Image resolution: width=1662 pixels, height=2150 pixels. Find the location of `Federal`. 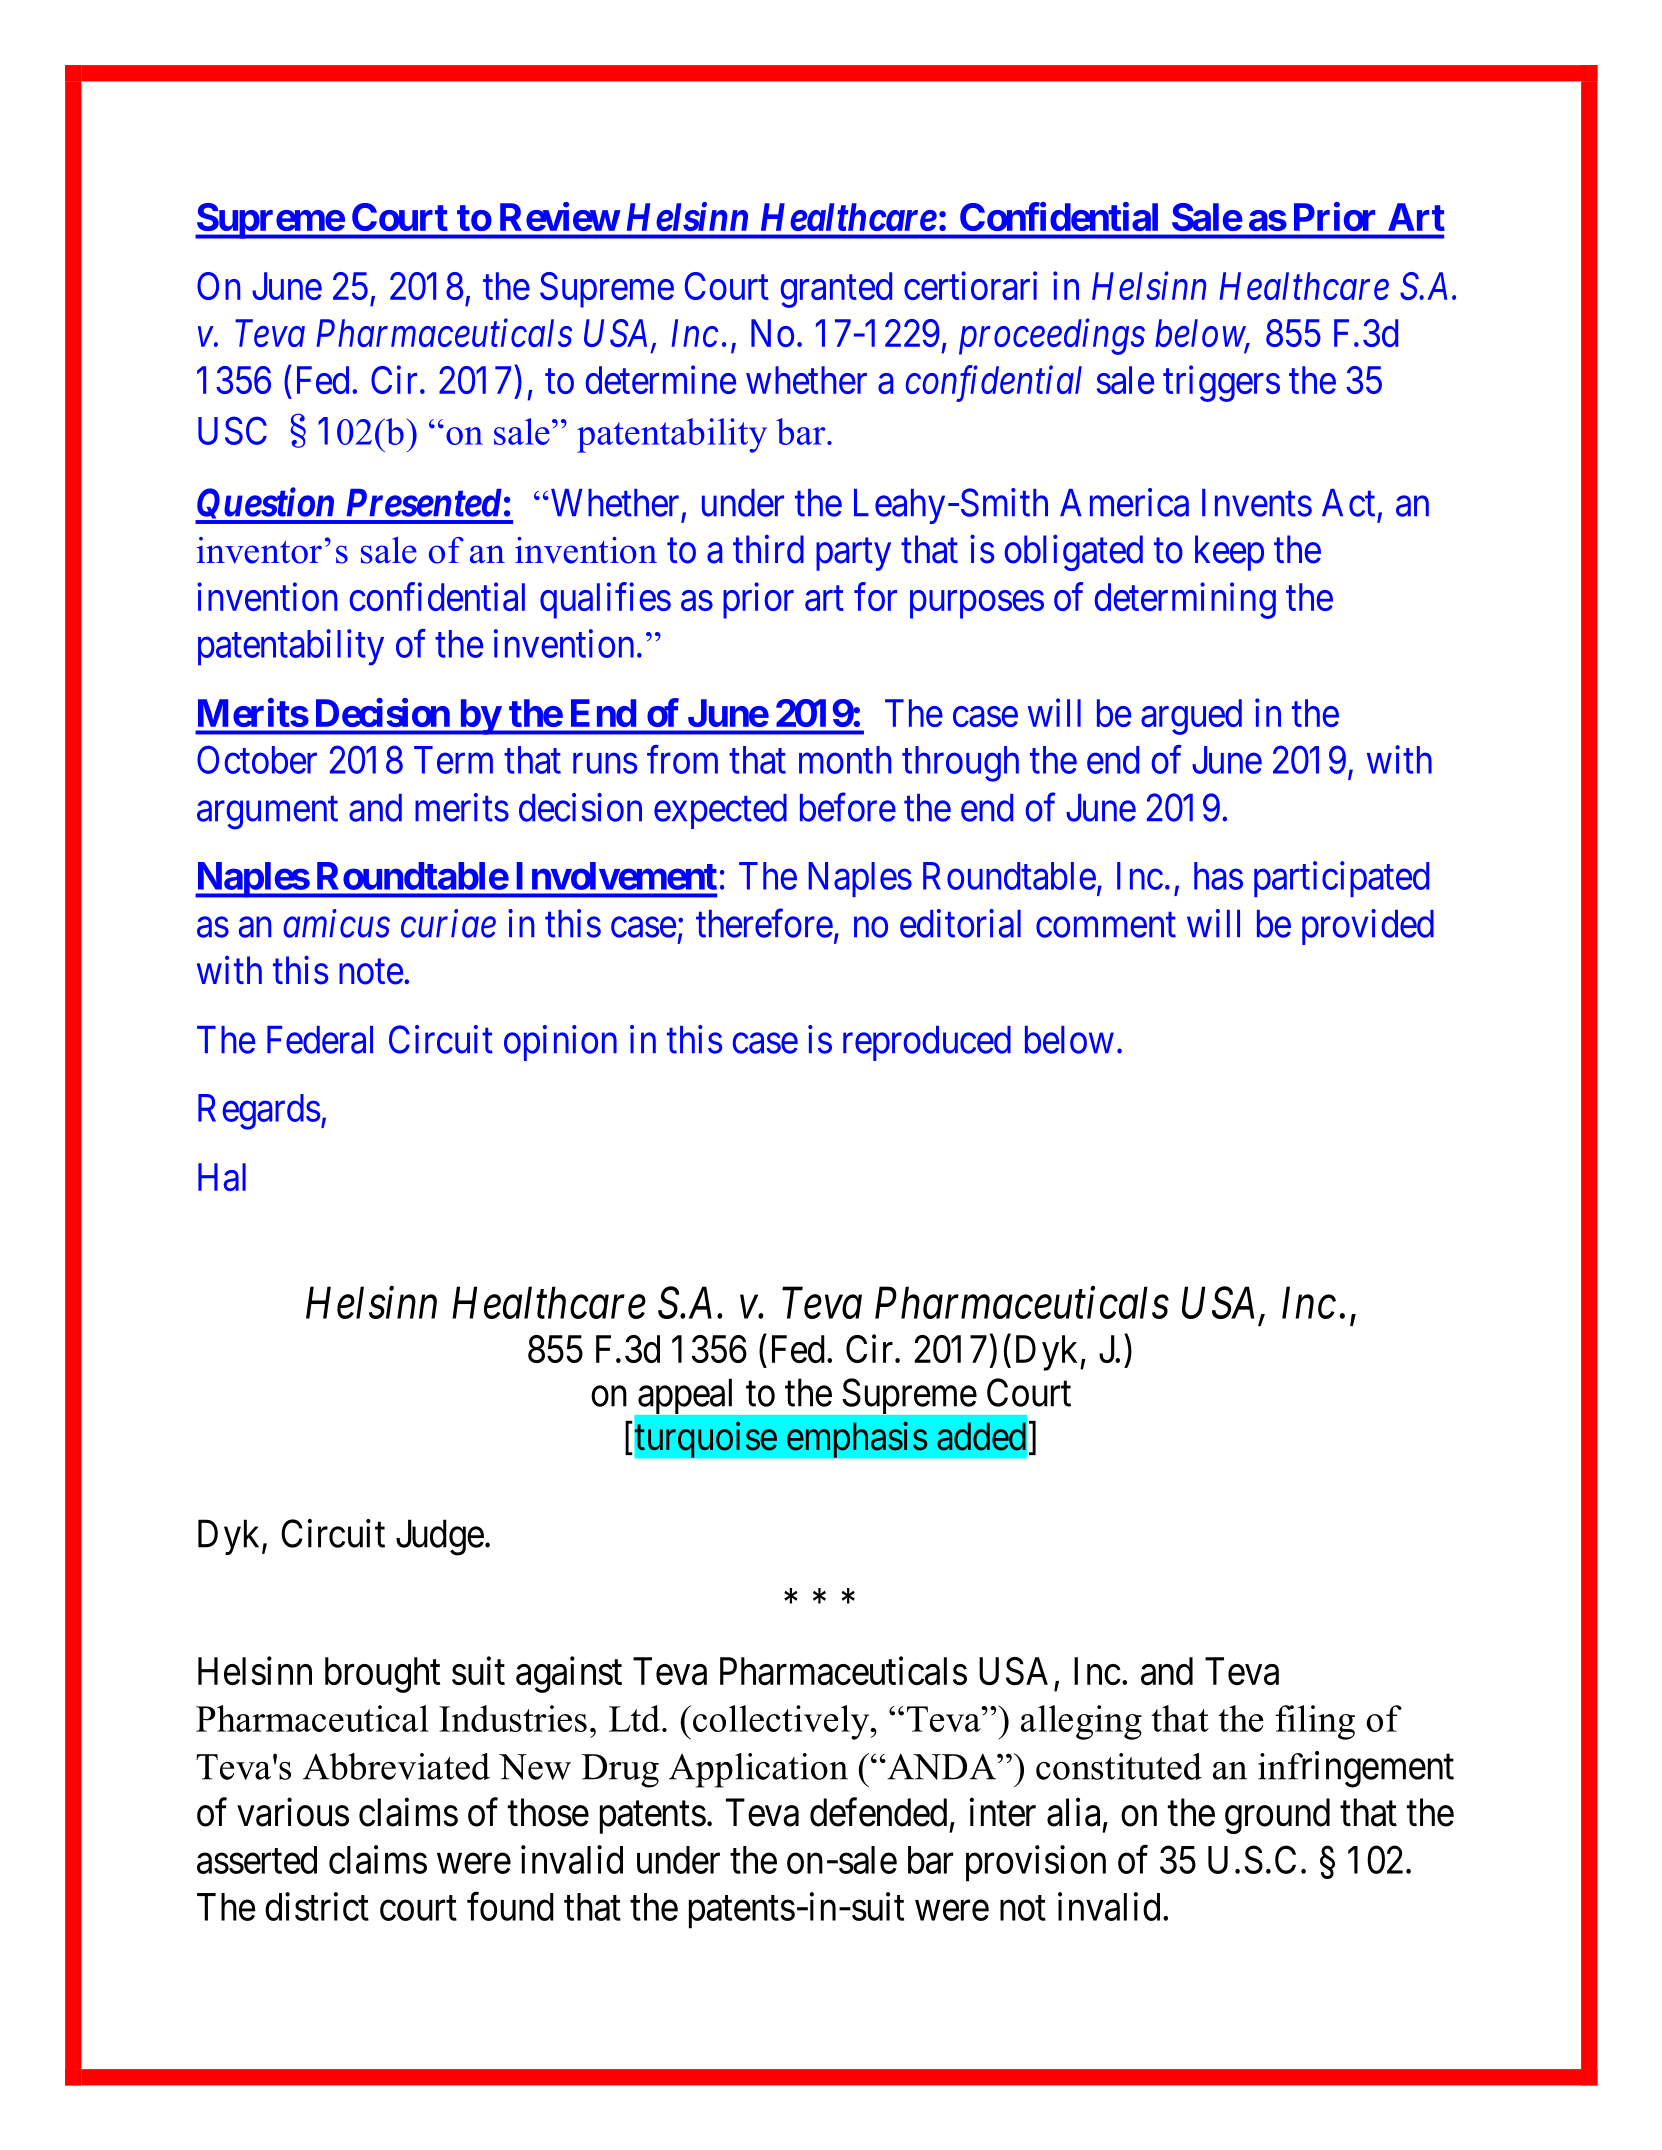

Federal is located at coordinates (320, 1040).
